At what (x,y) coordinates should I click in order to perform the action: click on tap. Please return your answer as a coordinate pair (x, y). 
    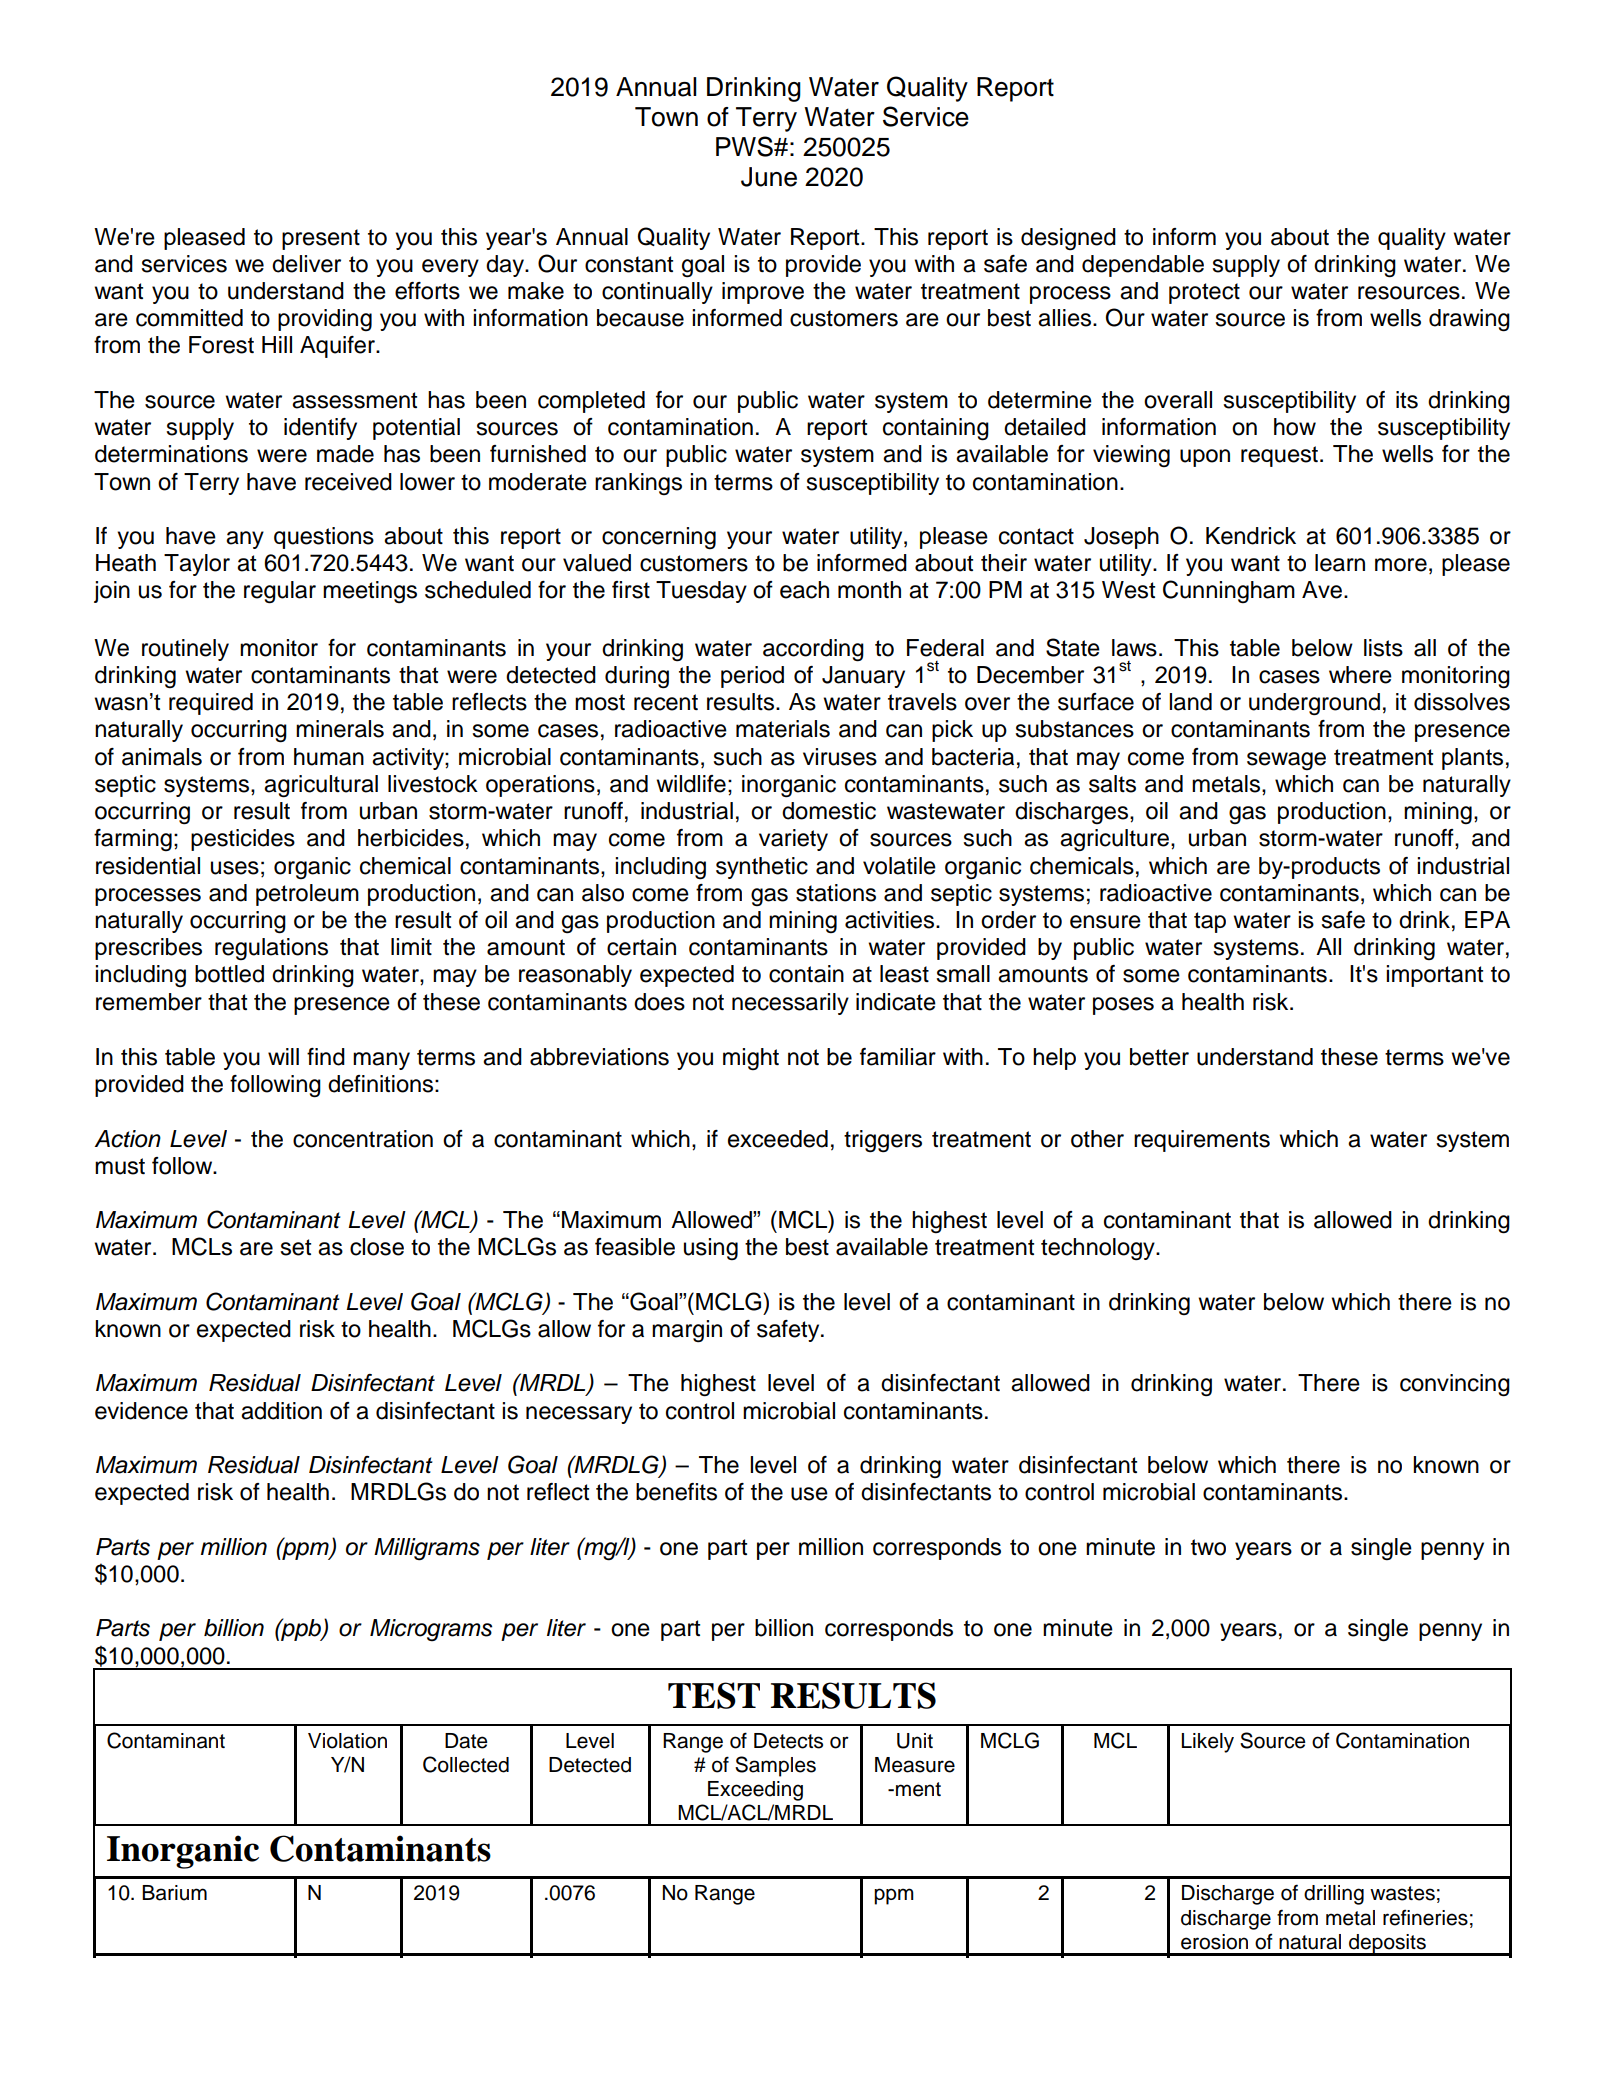
    Looking at the image, I should click on (1210, 922).
